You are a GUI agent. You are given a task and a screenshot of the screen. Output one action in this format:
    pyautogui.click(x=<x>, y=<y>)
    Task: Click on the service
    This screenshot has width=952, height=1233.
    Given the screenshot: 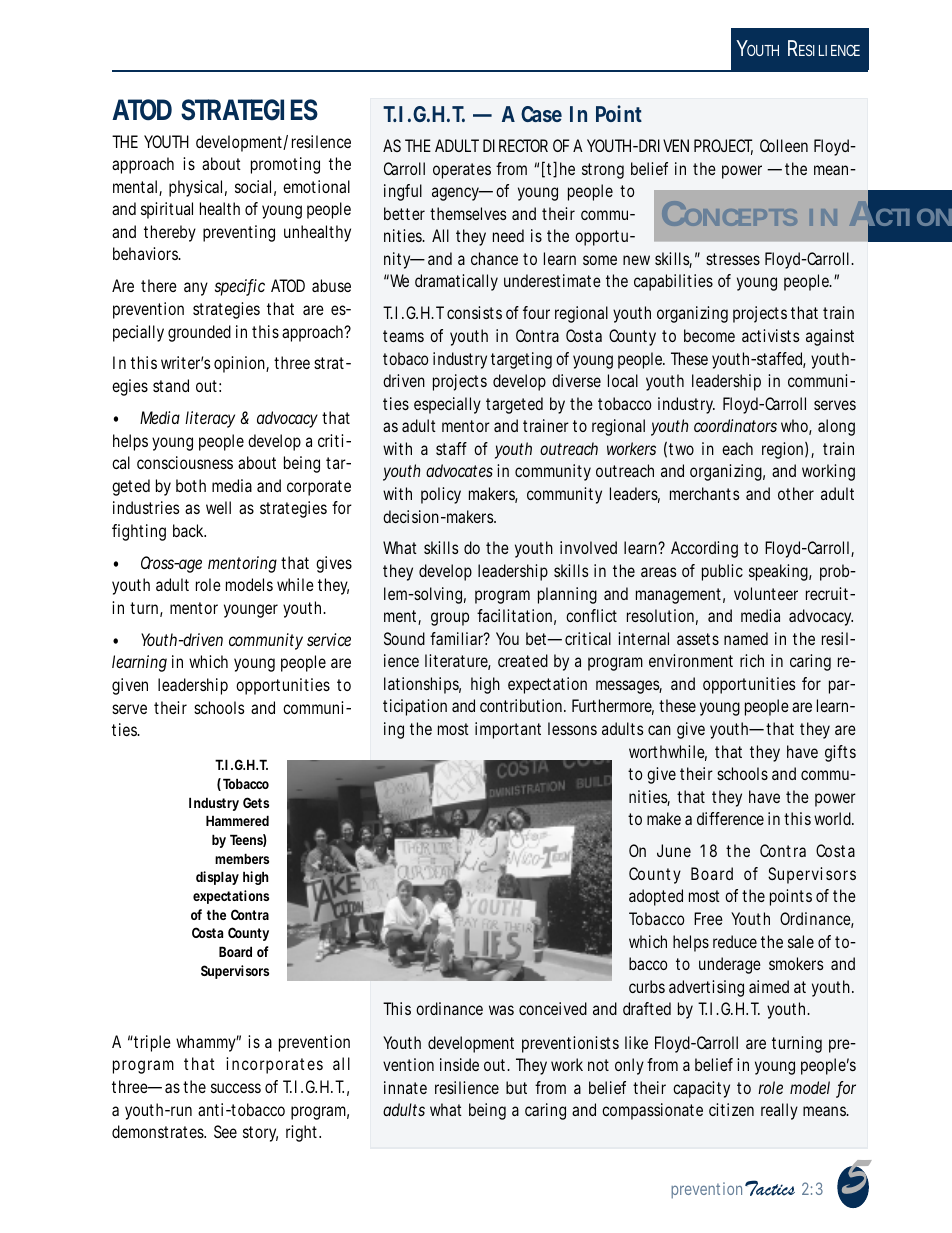 What is the action you would take?
    pyautogui.click(x=329, y=639)
